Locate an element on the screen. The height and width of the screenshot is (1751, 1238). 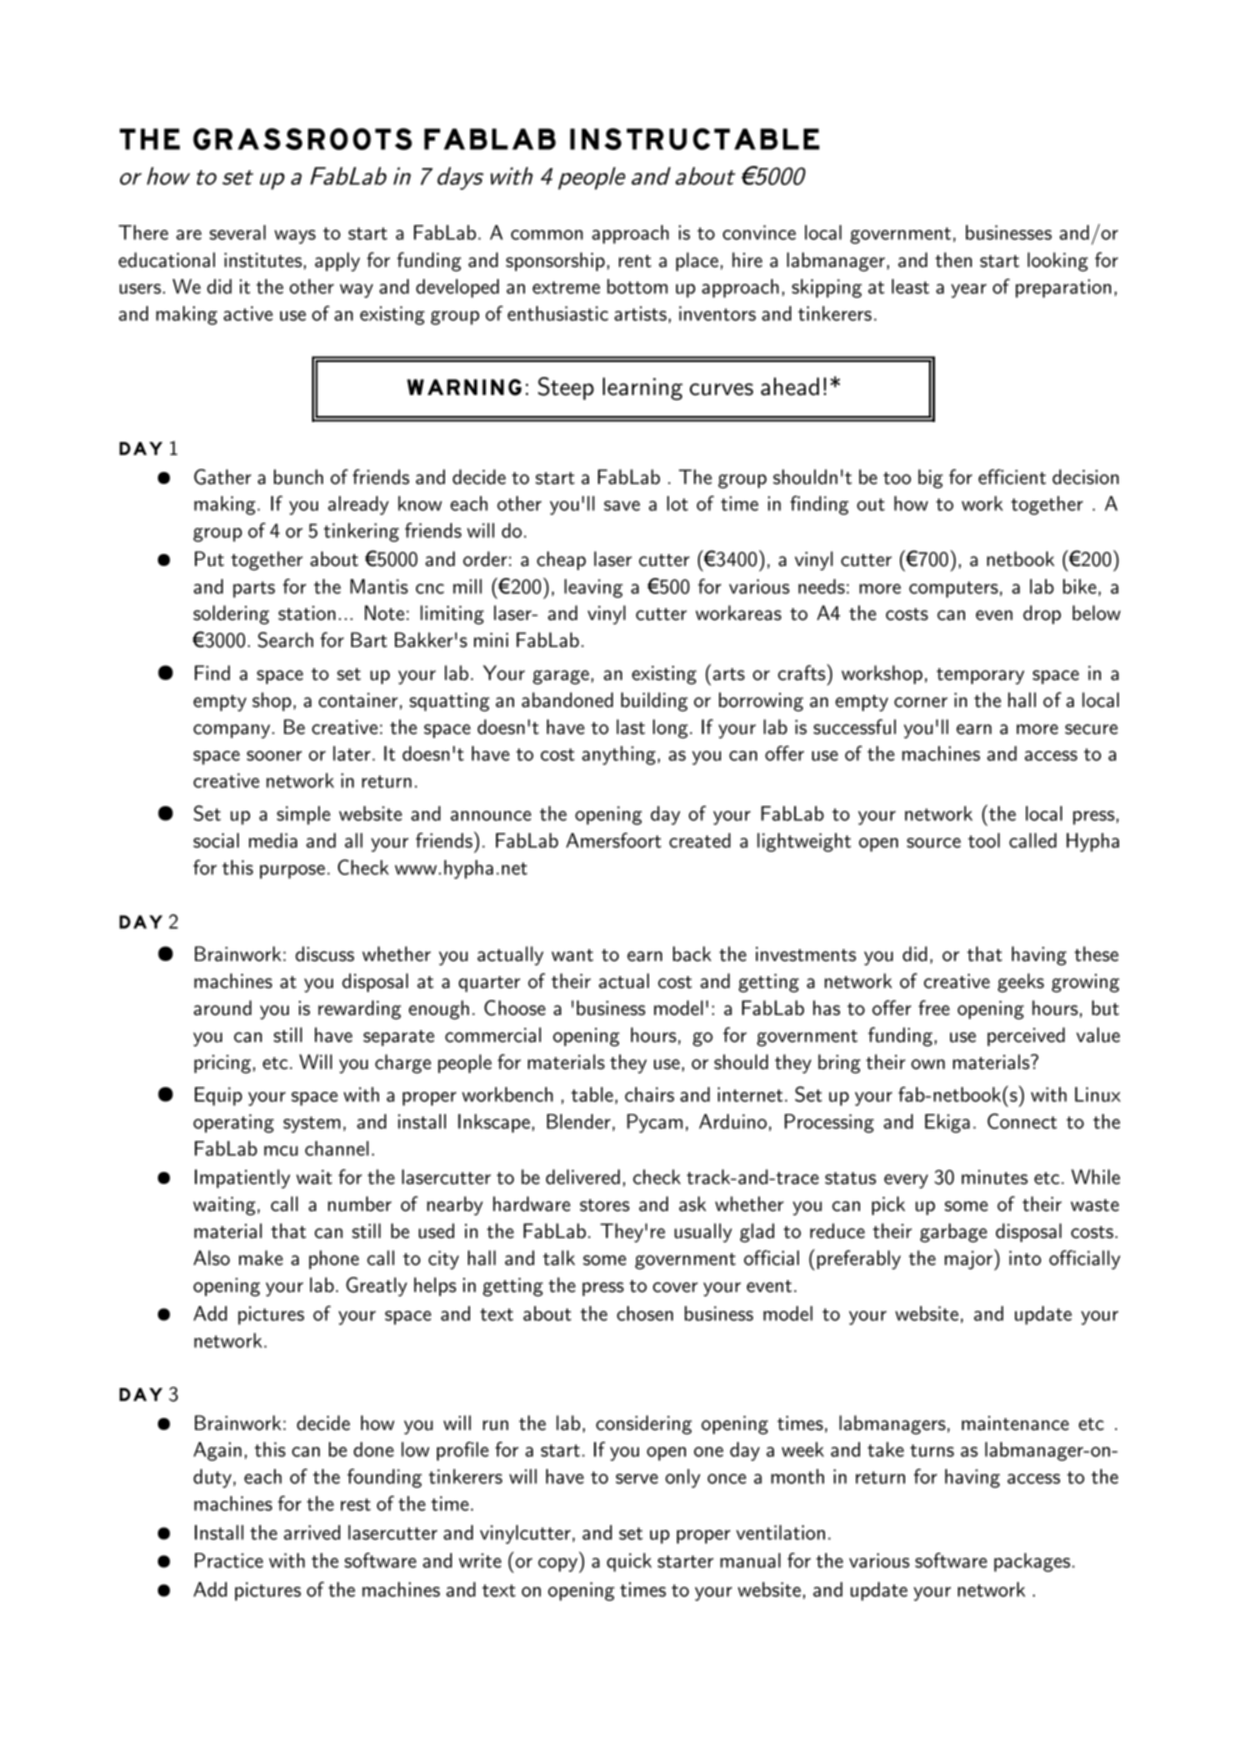
created is located at coordinates (700, 840).
